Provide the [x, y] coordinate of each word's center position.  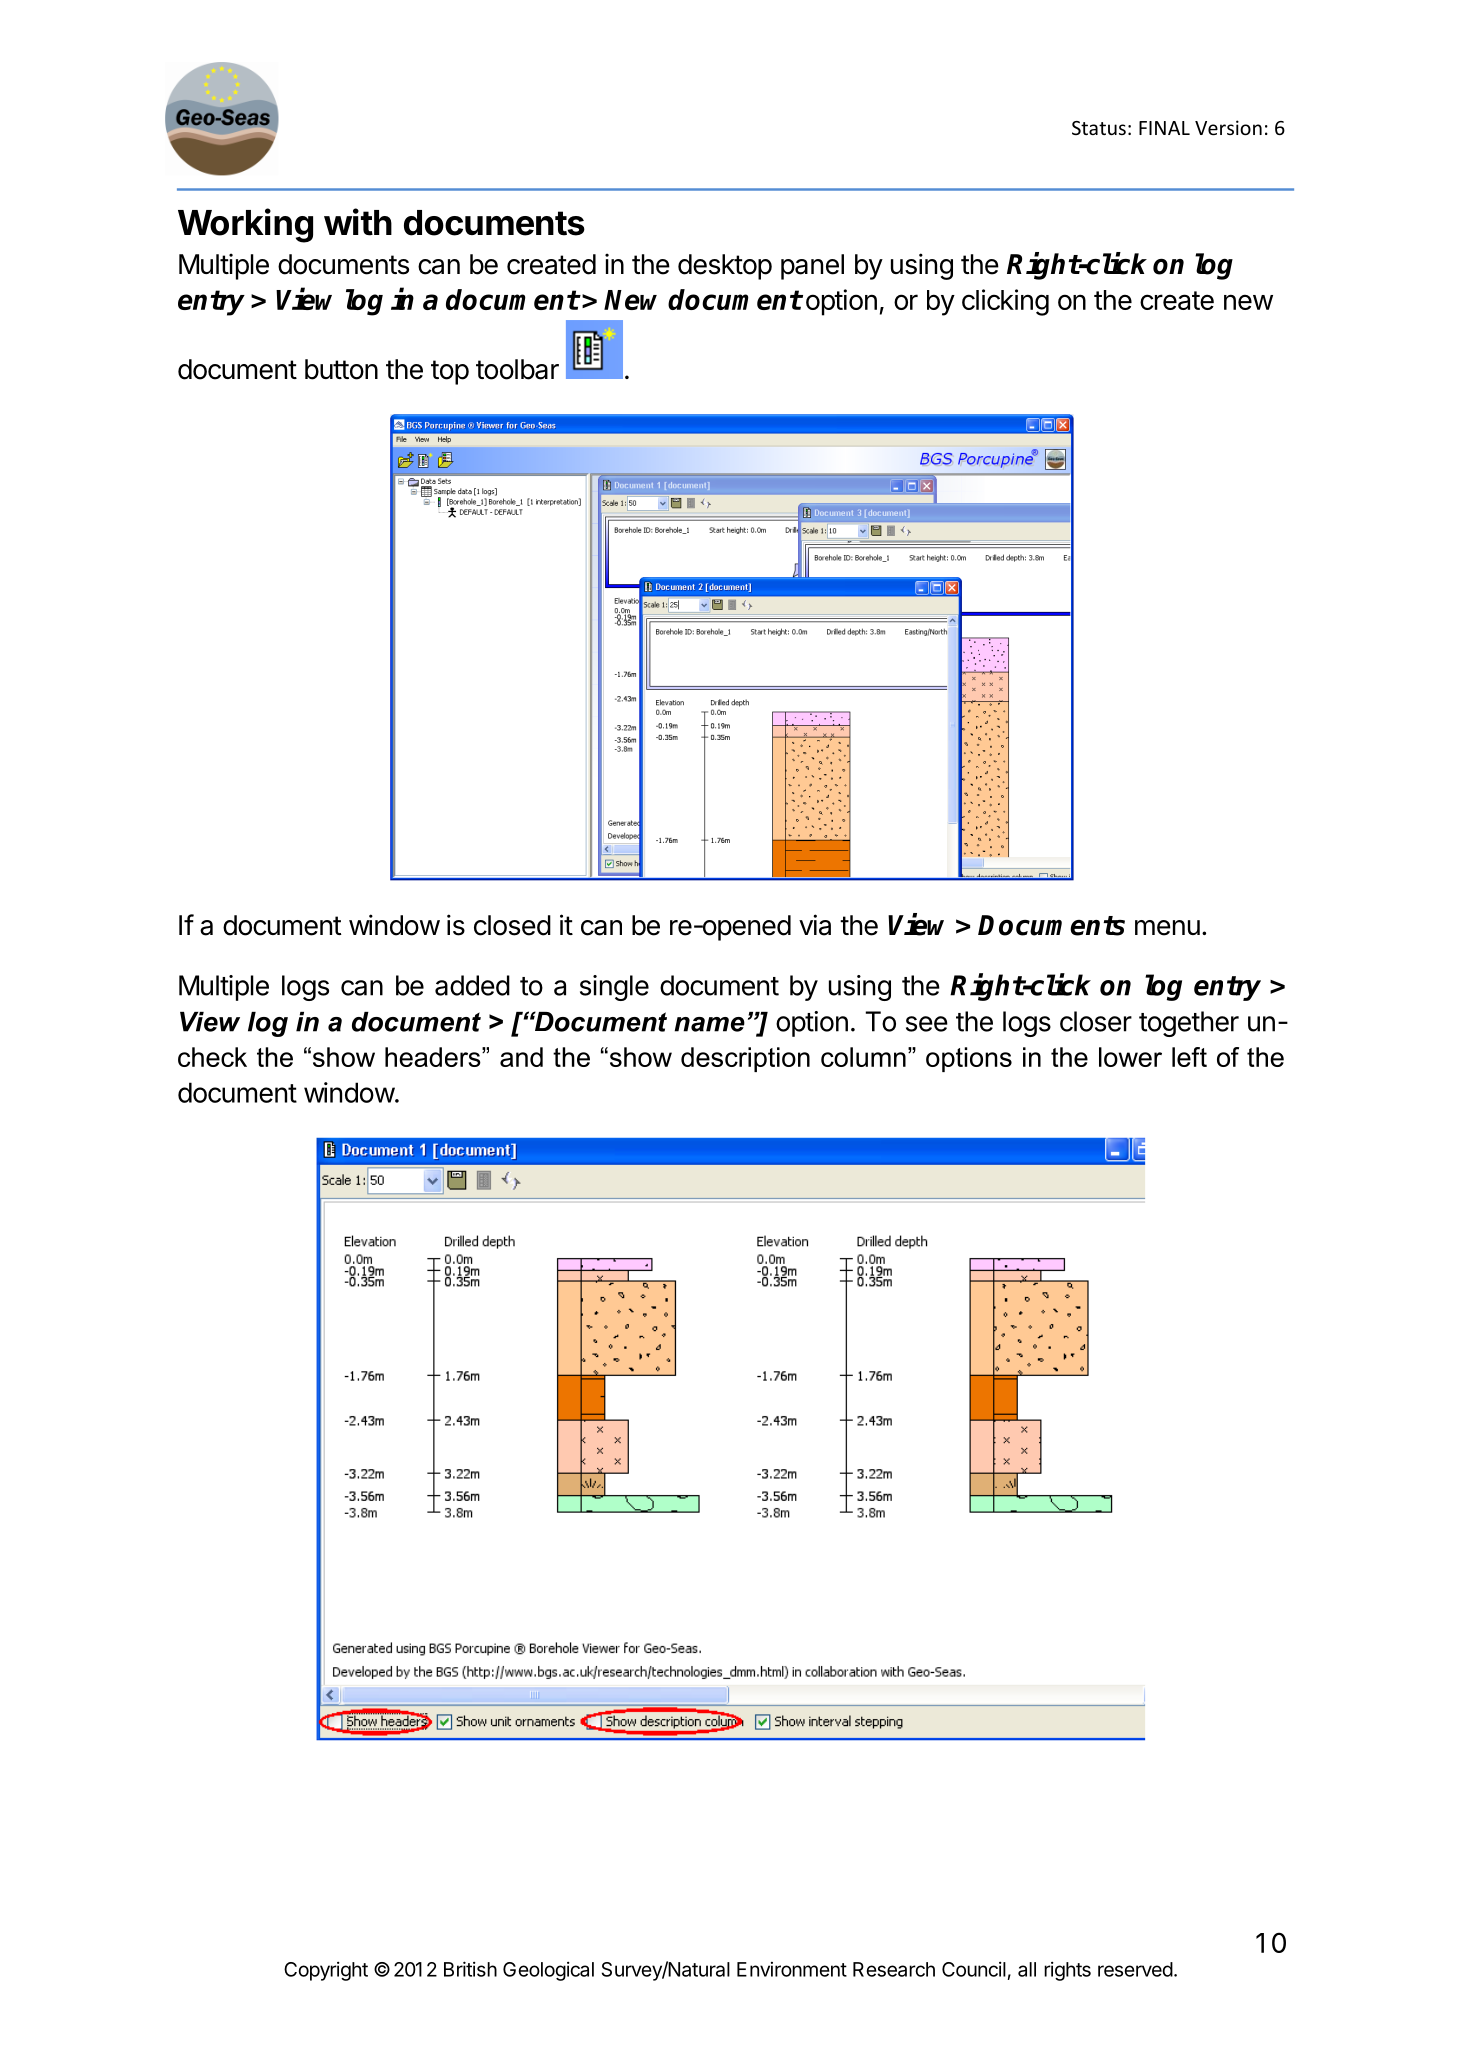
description [745, 1059]
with [358, 222]
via [815, 925]
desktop [725, 267]
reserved [1135, 1969]
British [470, 1969]
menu [1167, 928]
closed [512, 925]
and [521, 1057]
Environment [792, 1969]
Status [1099, 128]
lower [1130, 1057]
